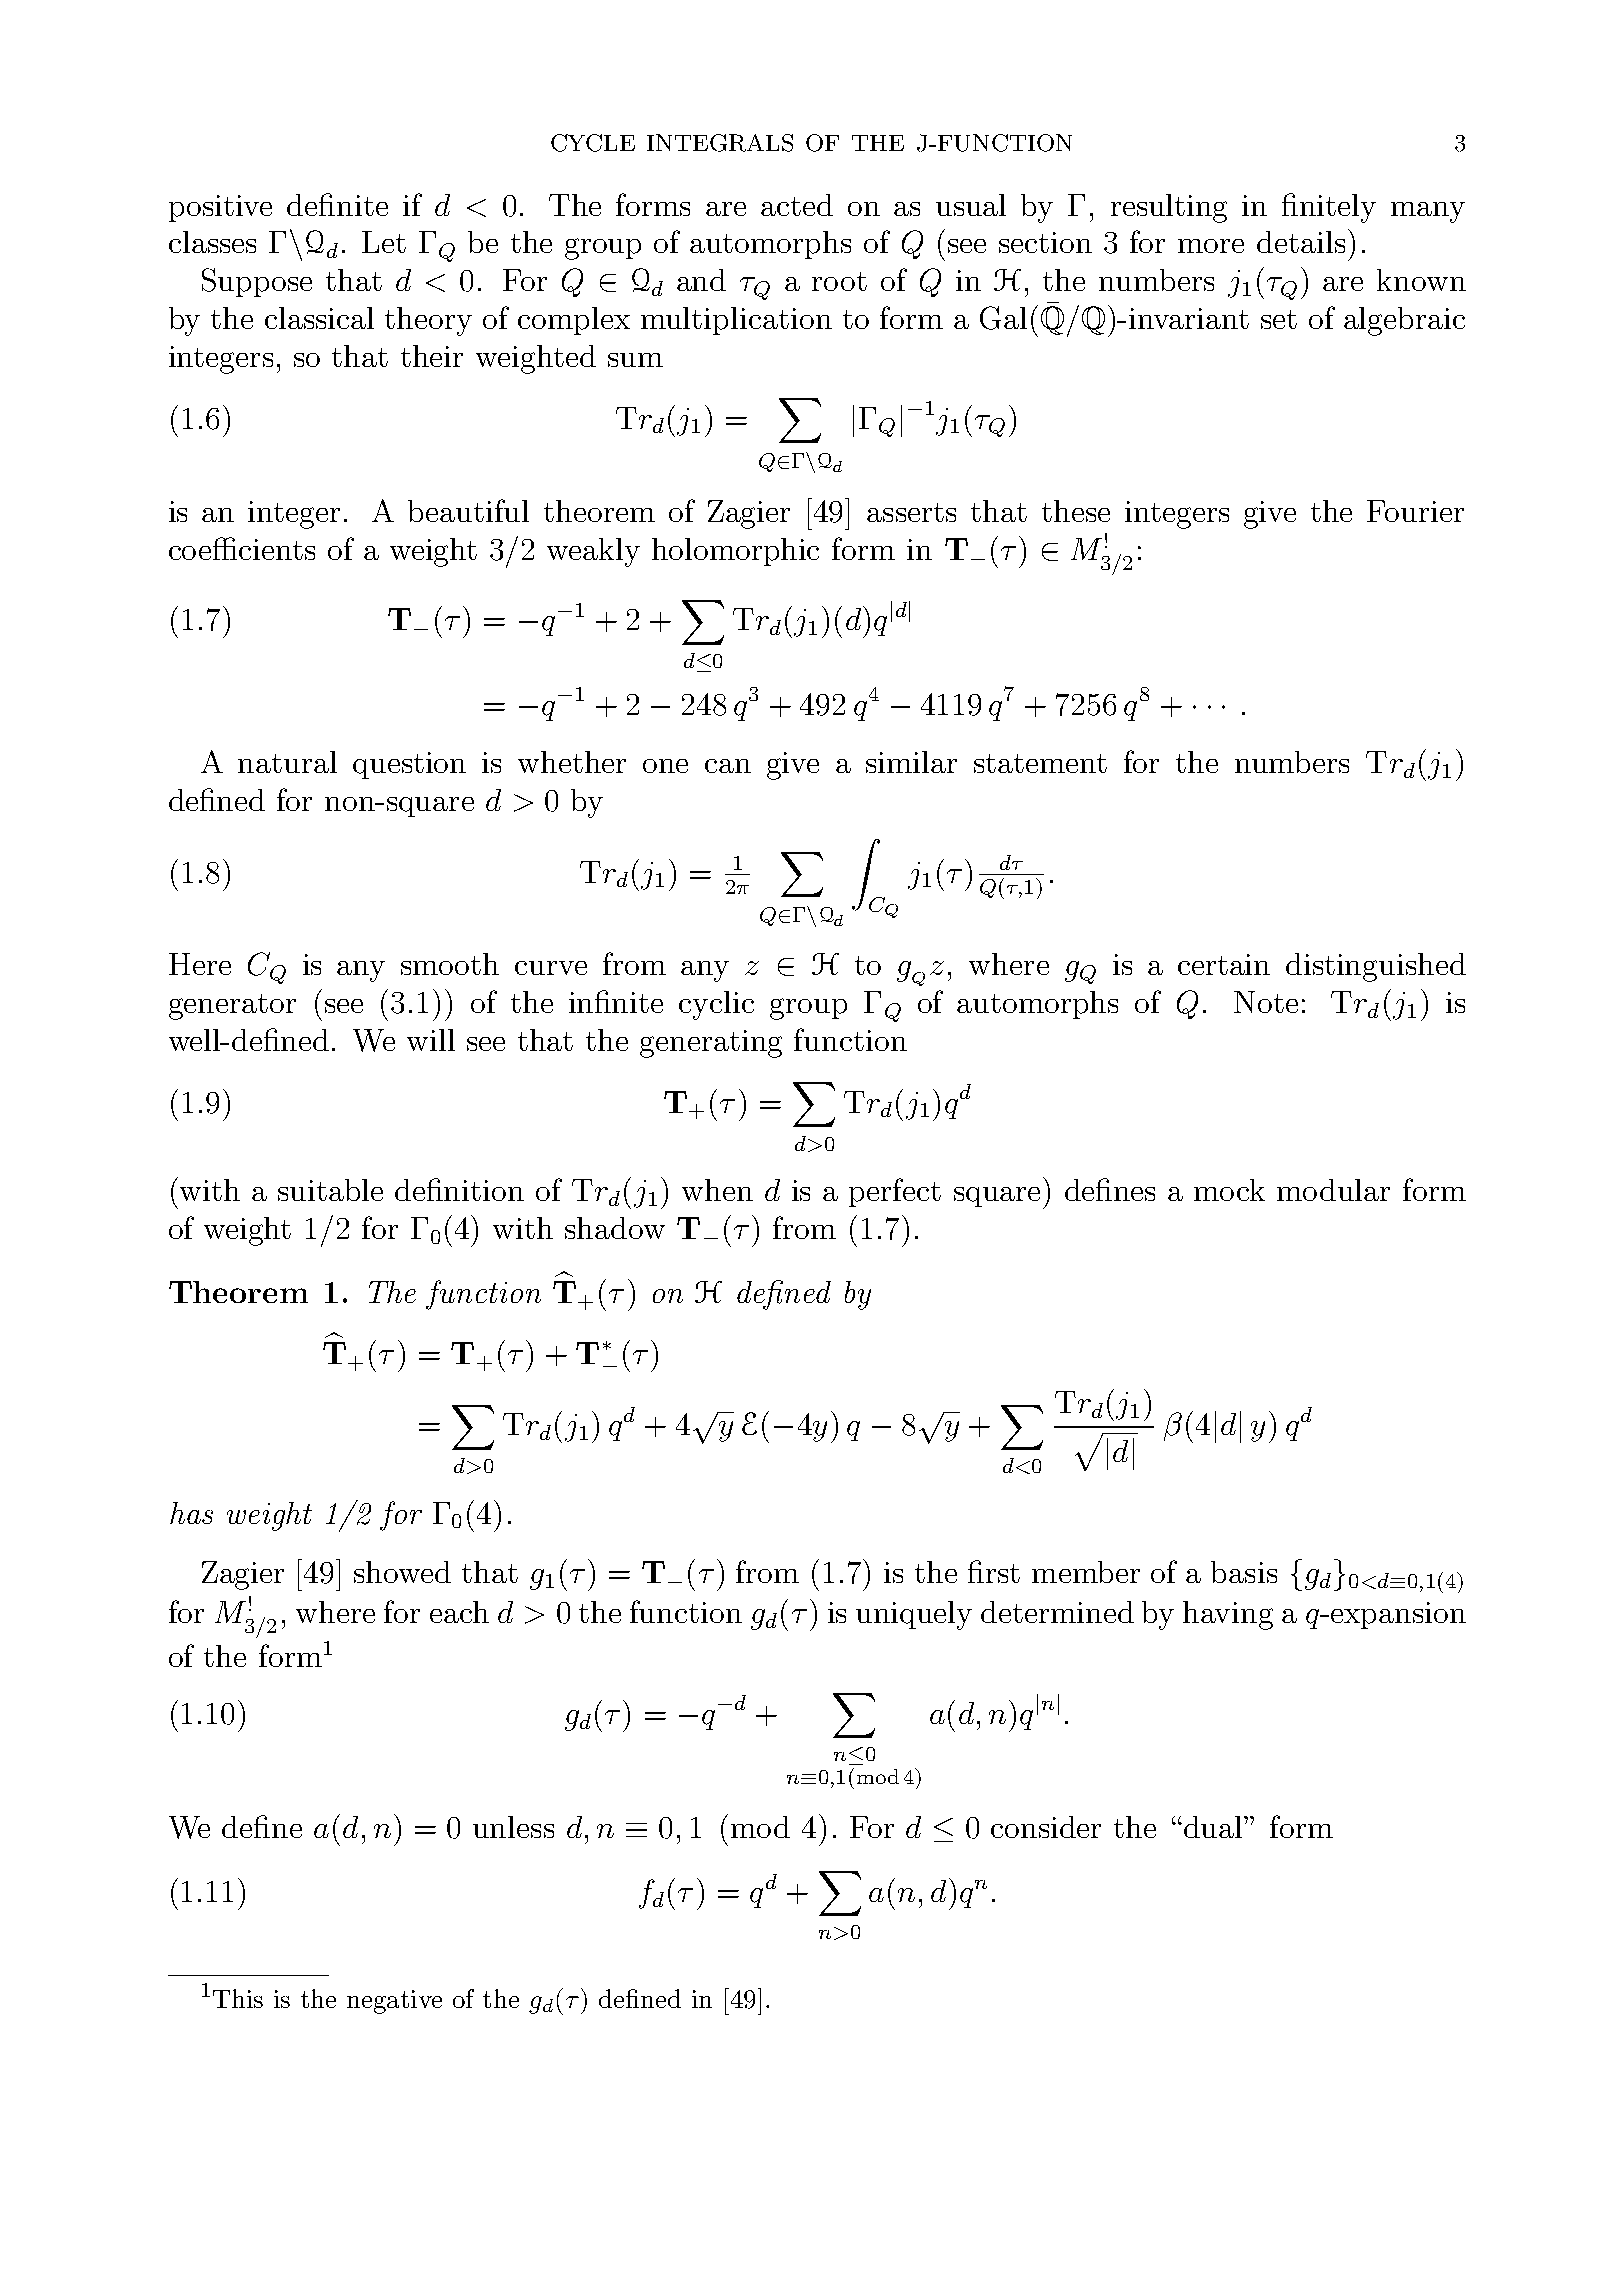  Describe the element at coordinates (1329, 208) in the document. I see `finitely` at that location.
